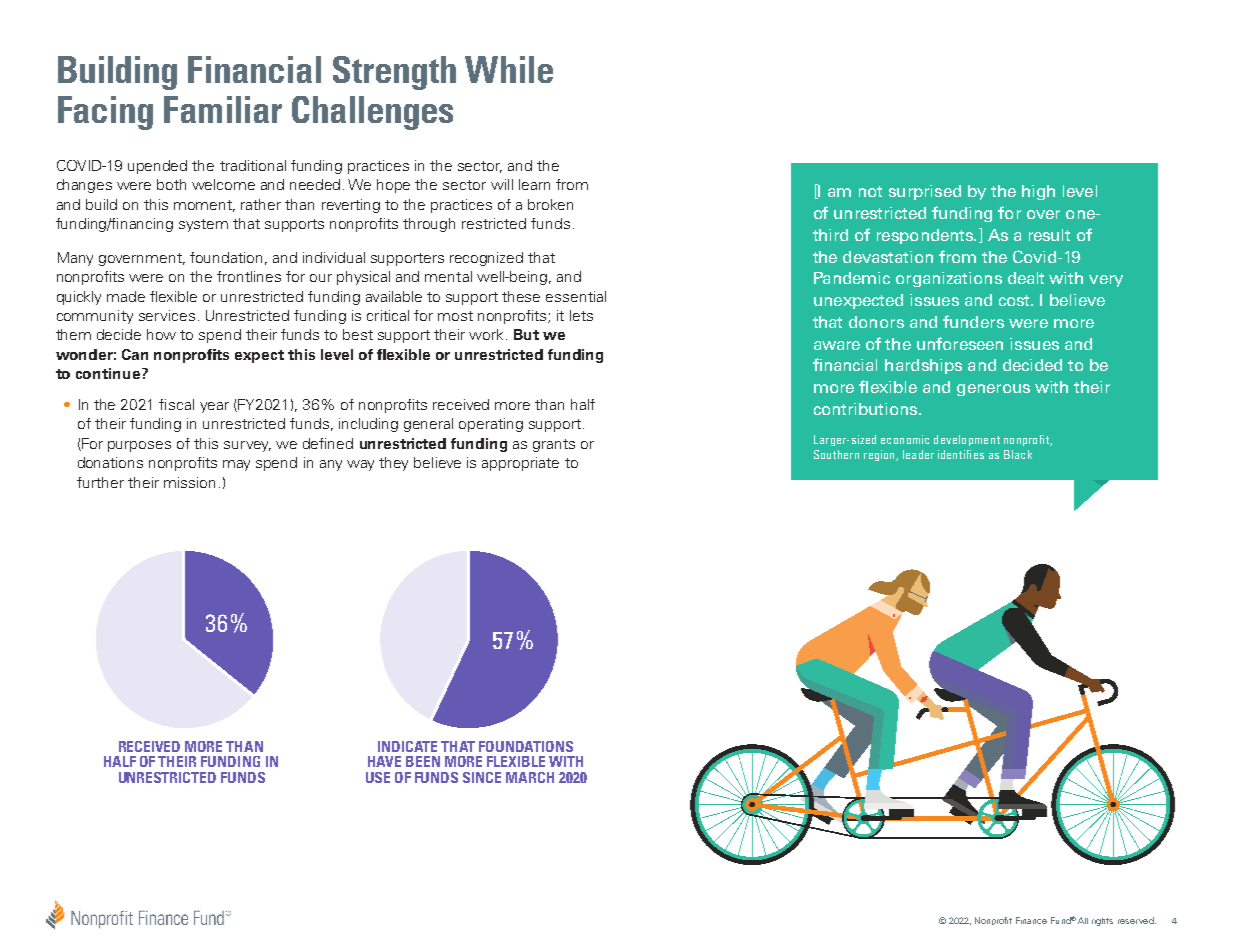  What do you see at coordinates (407, 746) in the document?
I see `INDICATE` at bounding box center [407, 746].
